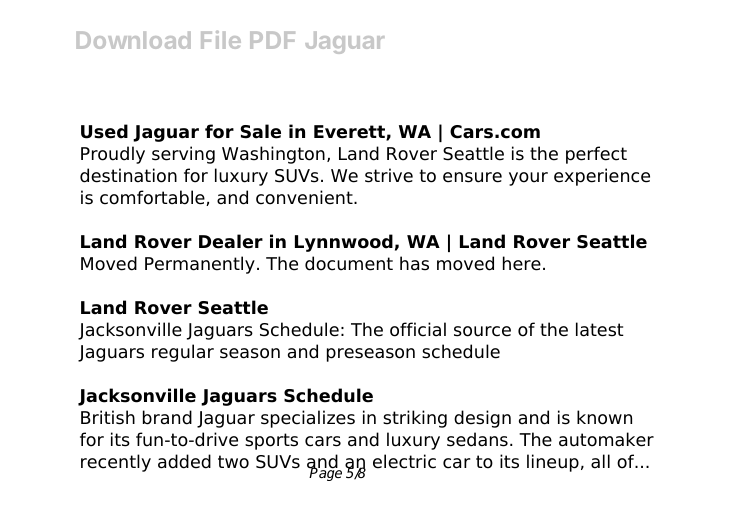 The height and width of the screenshot is (523, 737). What do you see at coordinates (596, 155) in the screenshot?
I see `perfect` at bounding box center [596, 155].
